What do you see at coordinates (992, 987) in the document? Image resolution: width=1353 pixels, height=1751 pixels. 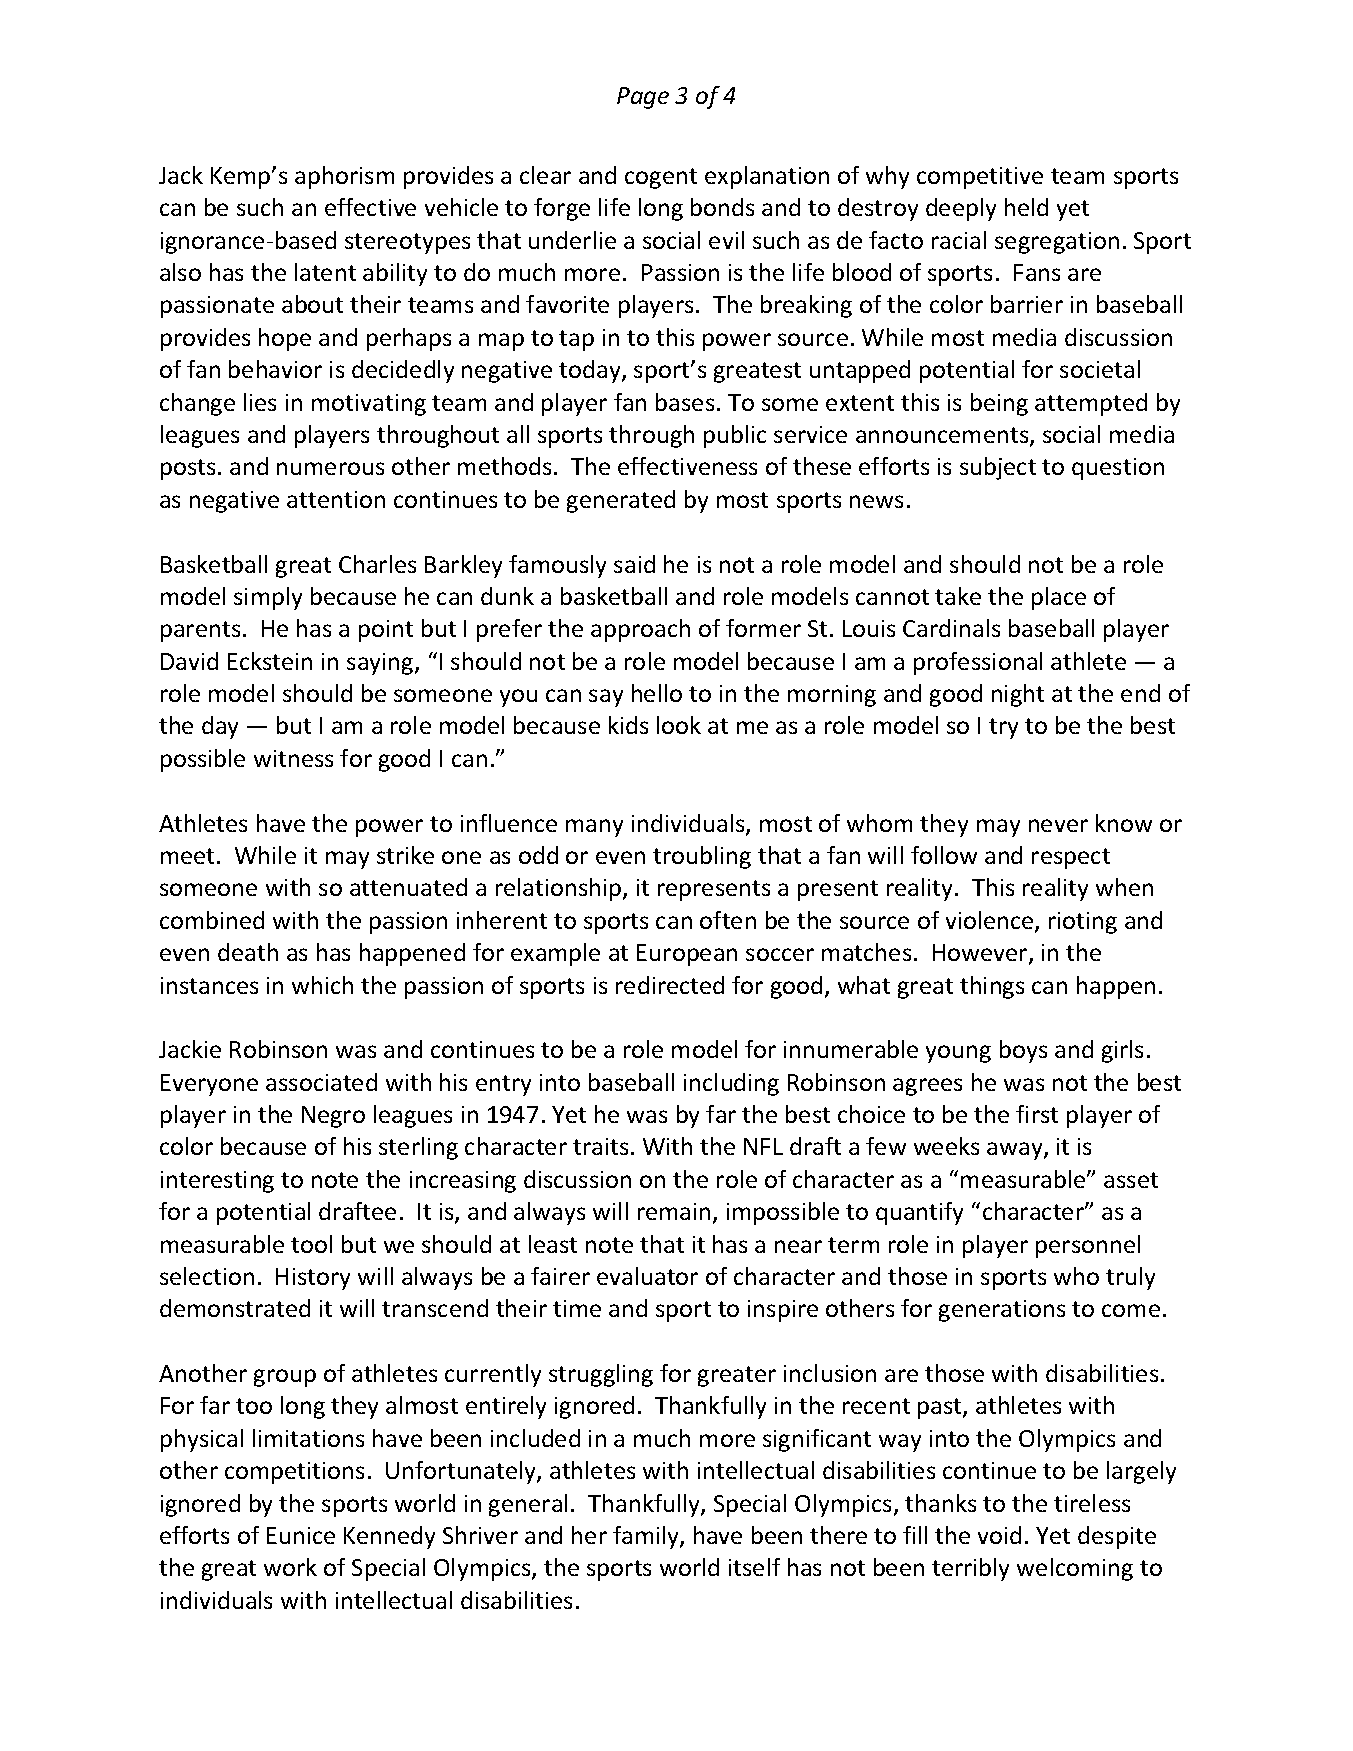 I see `things` at bounding box center [992, 987].
